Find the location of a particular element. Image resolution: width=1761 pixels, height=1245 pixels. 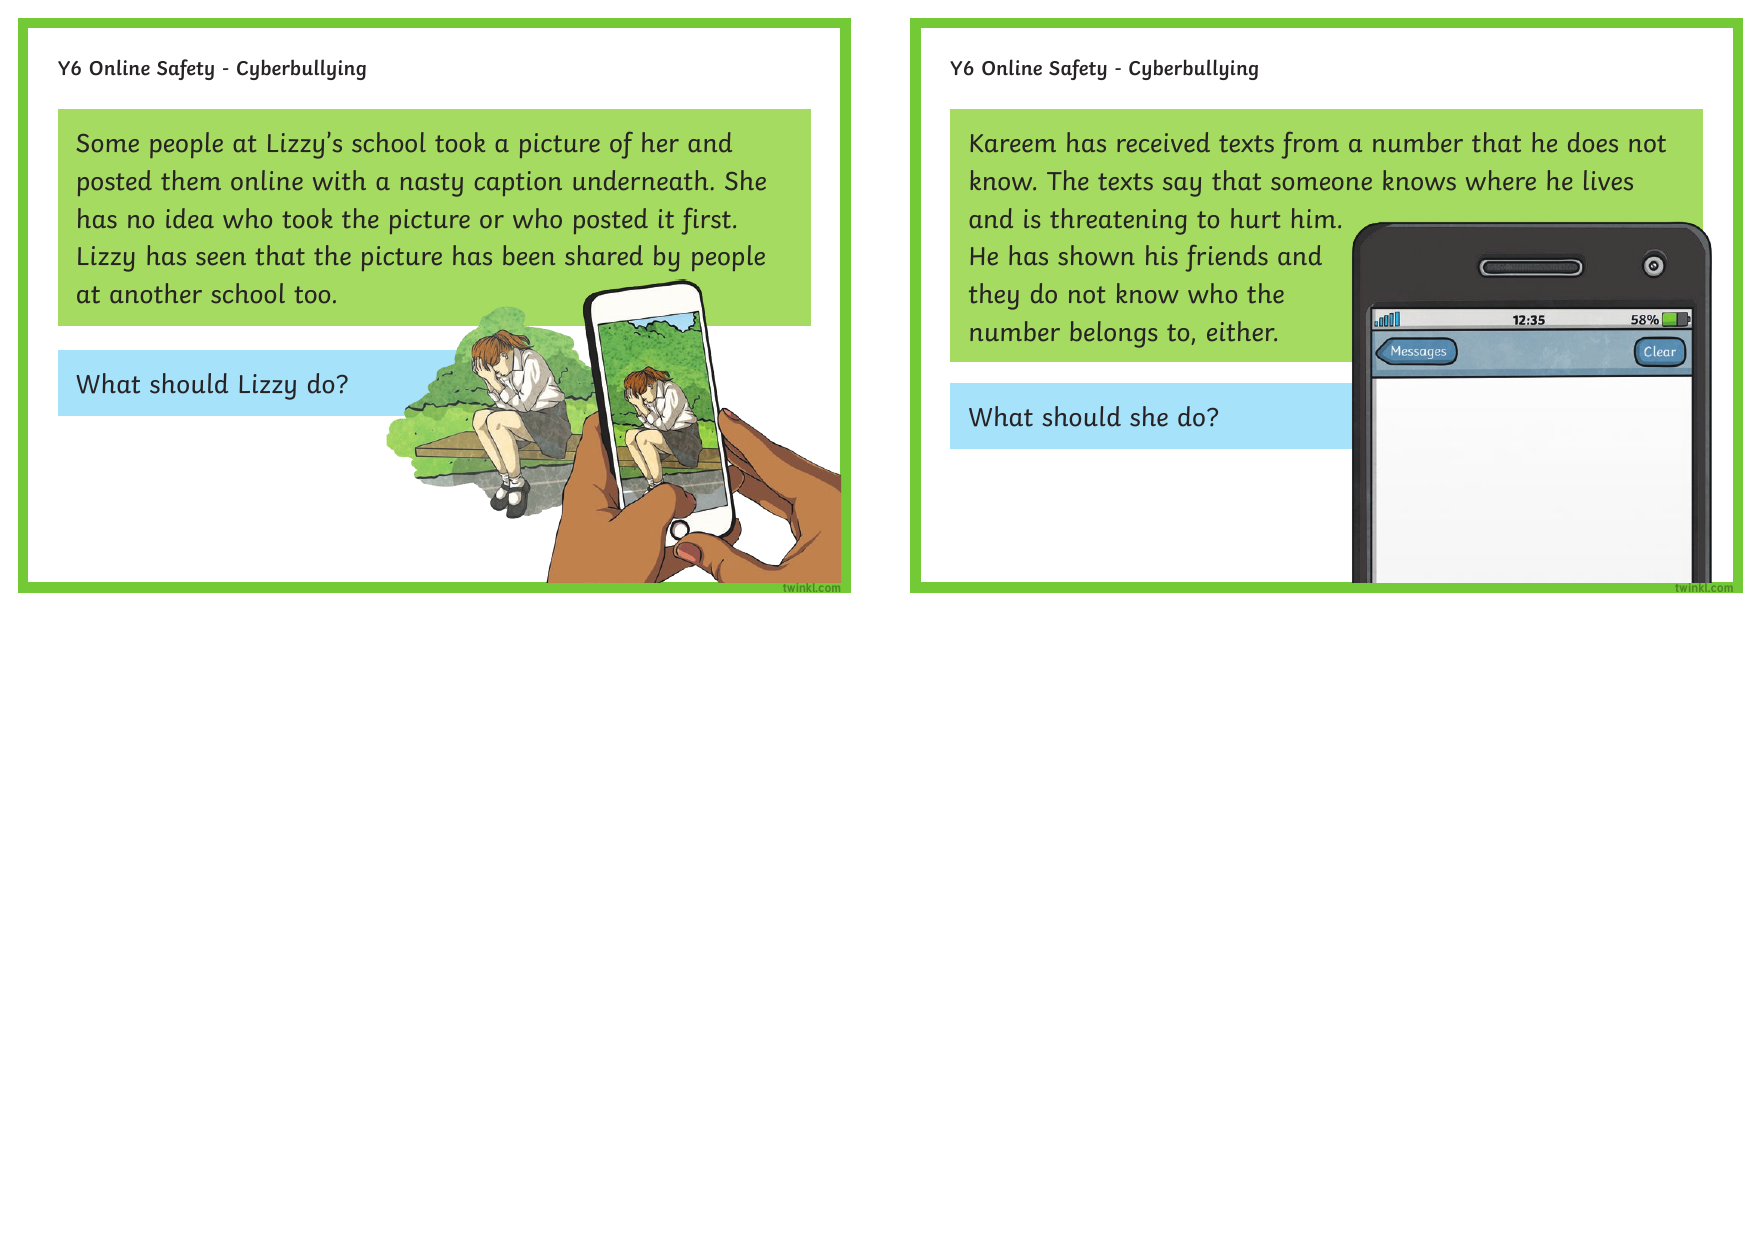

been is located at coordinates (529, 255).
